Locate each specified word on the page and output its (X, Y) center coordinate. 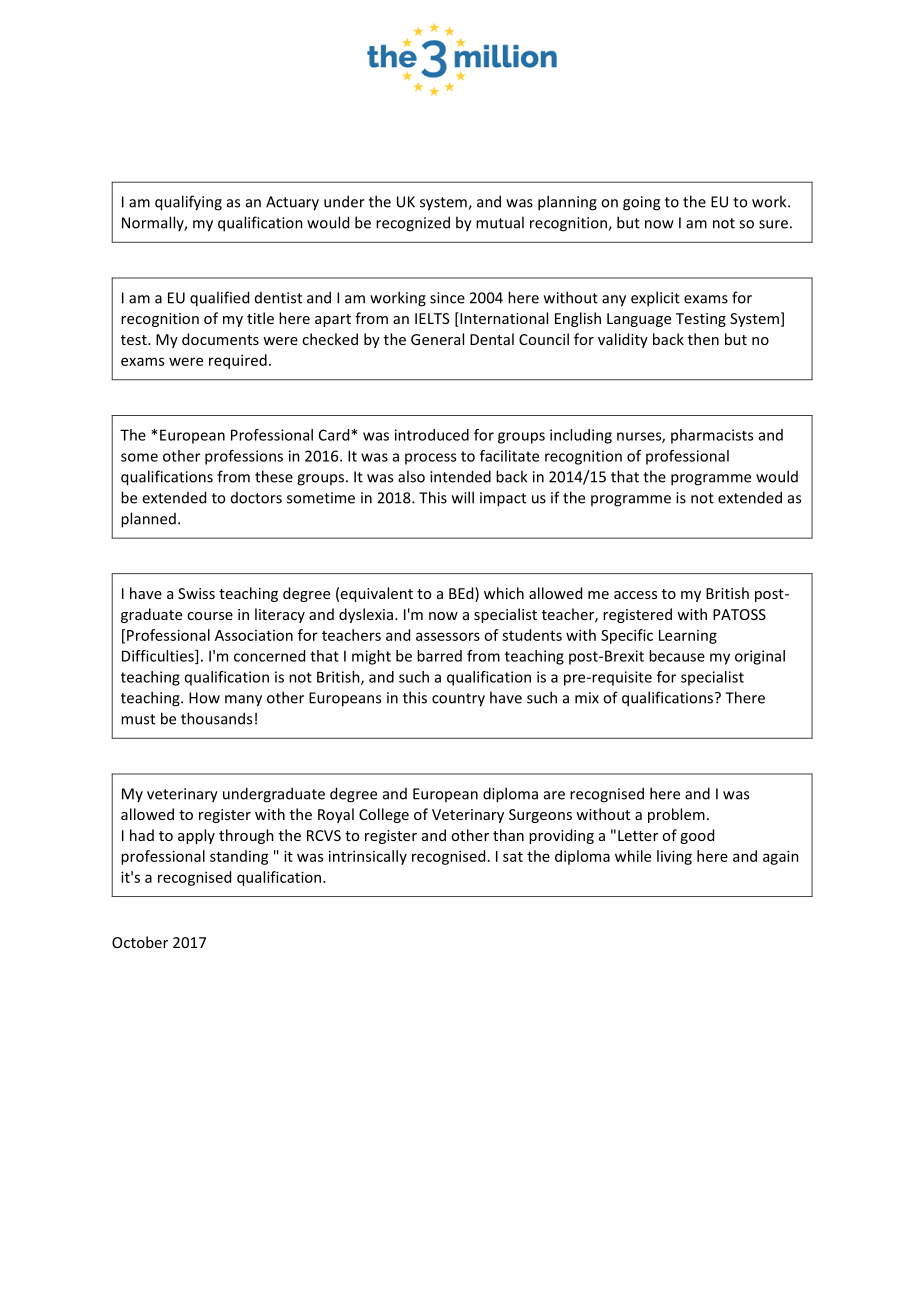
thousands (216, 718)
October (140, 942)
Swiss (196, 593)
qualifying (188, 203)
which (504, 593)
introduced (432, 435)
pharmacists (712, 436)
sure (773, 224)
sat (513, 857)
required (238, 361)
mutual (500, 222)
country (458, 700)
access (635, 595)
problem (676, 815)
